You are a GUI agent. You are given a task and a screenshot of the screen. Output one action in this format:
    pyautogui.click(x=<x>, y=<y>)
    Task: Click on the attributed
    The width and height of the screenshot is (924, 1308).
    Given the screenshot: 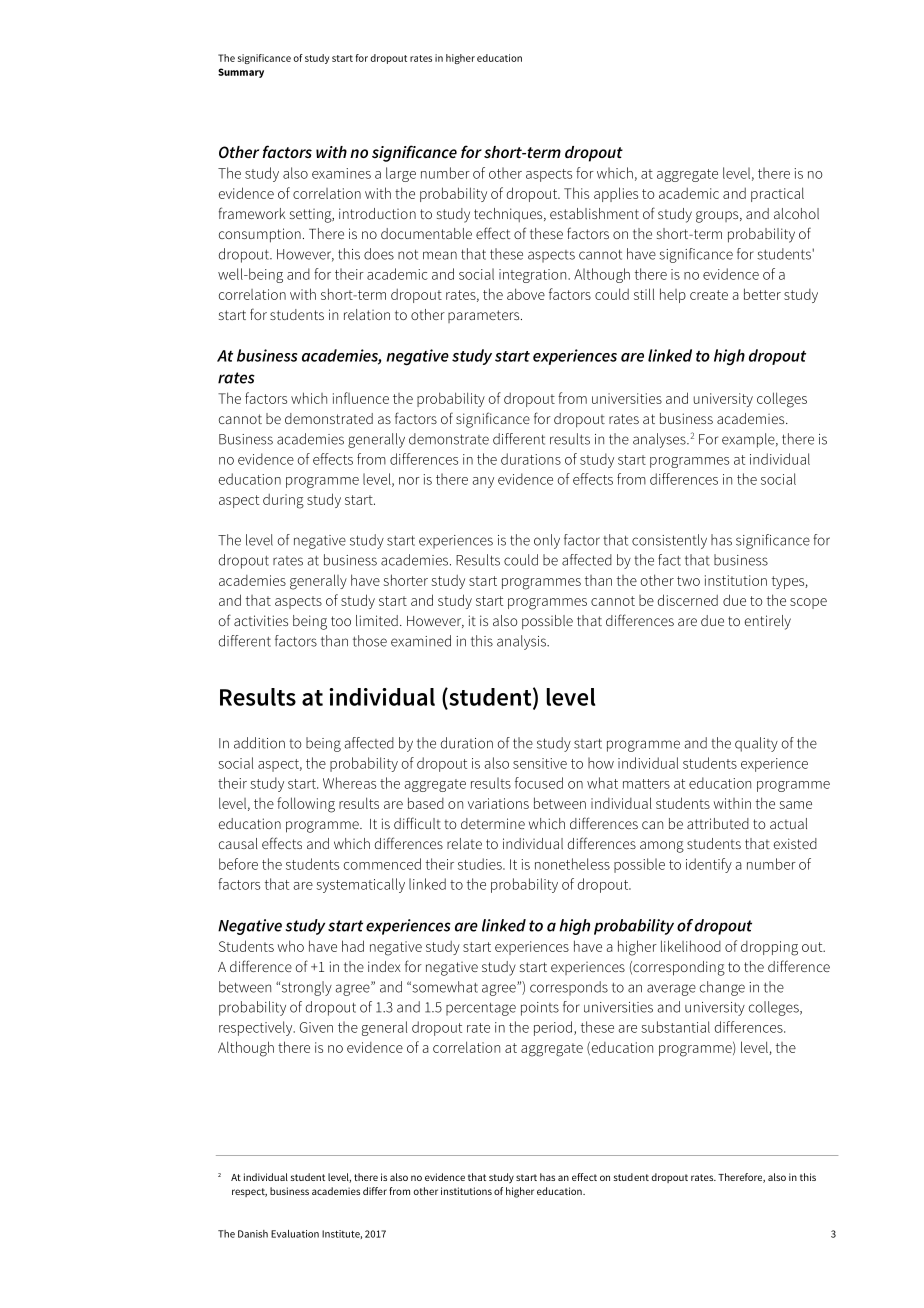 What is the action you would take?
    pyautogui.click(x=718, y=823)
